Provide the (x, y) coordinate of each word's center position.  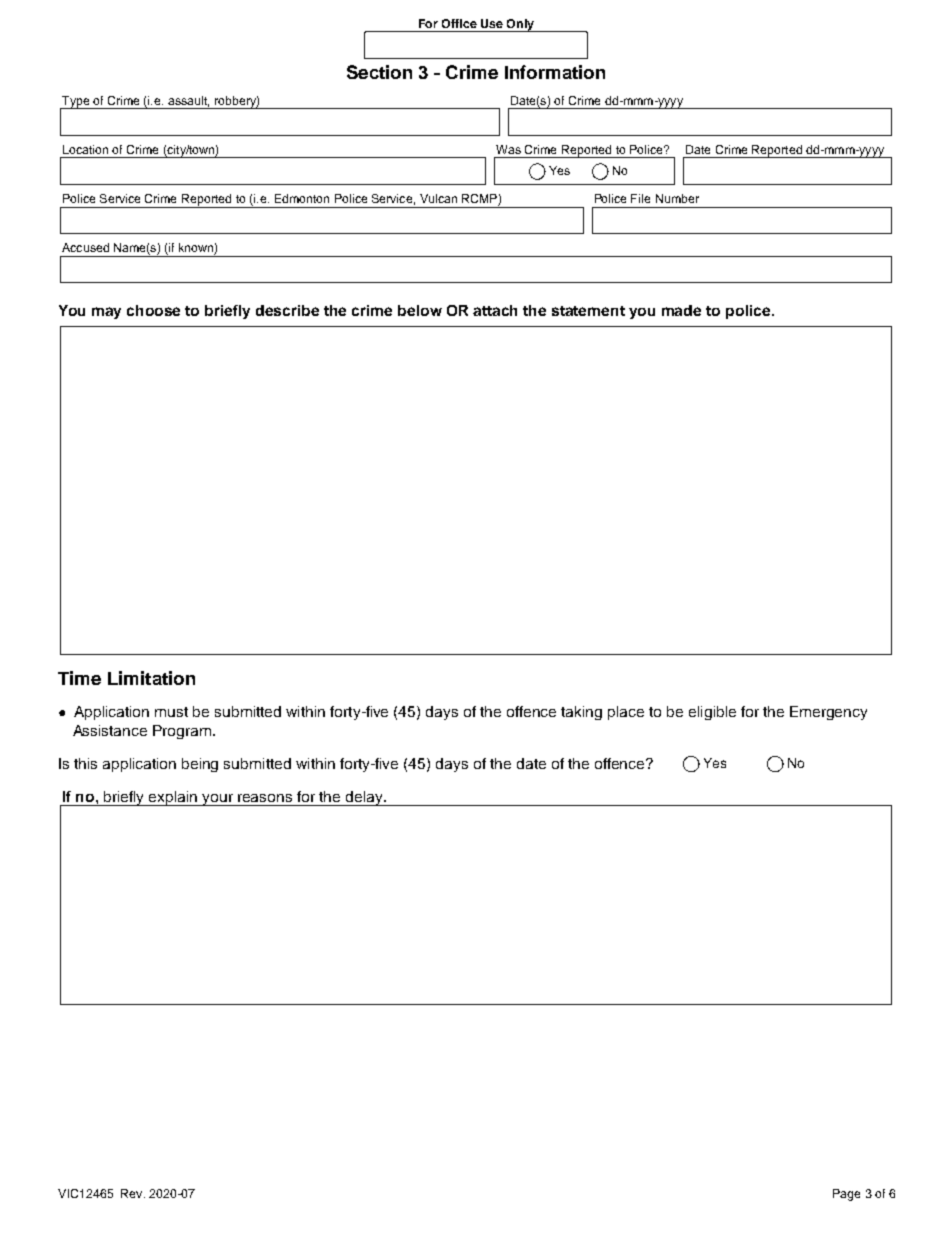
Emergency (828, 713)
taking (581, 713)
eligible (712, 713)
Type (76, 103)
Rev (133, 1193)
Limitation (151, 678)
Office (459, 23)
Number (677, 198)
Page (846, 1195)
